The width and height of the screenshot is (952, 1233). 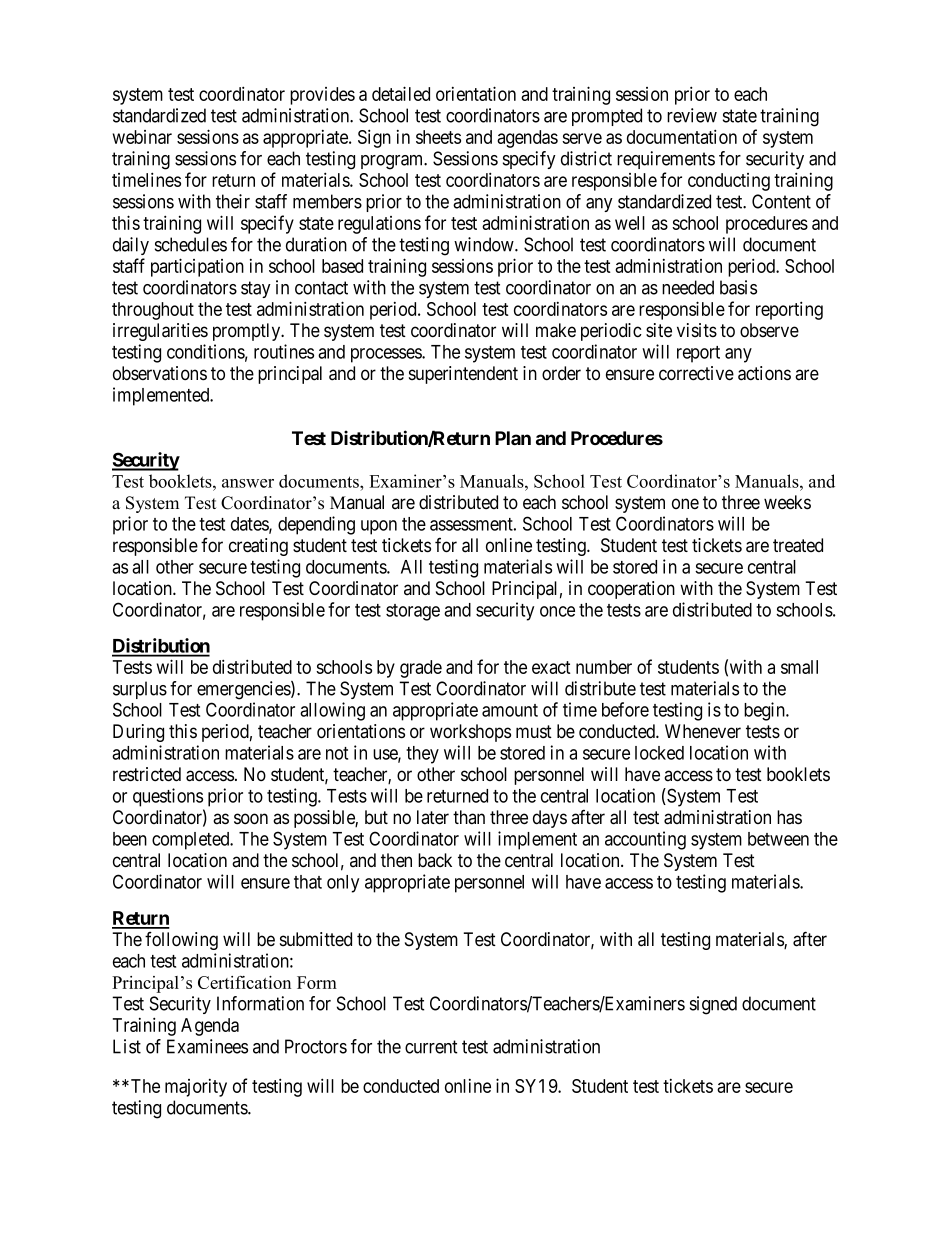 I want to click on Examinees, so click(x=207, y=1046).
